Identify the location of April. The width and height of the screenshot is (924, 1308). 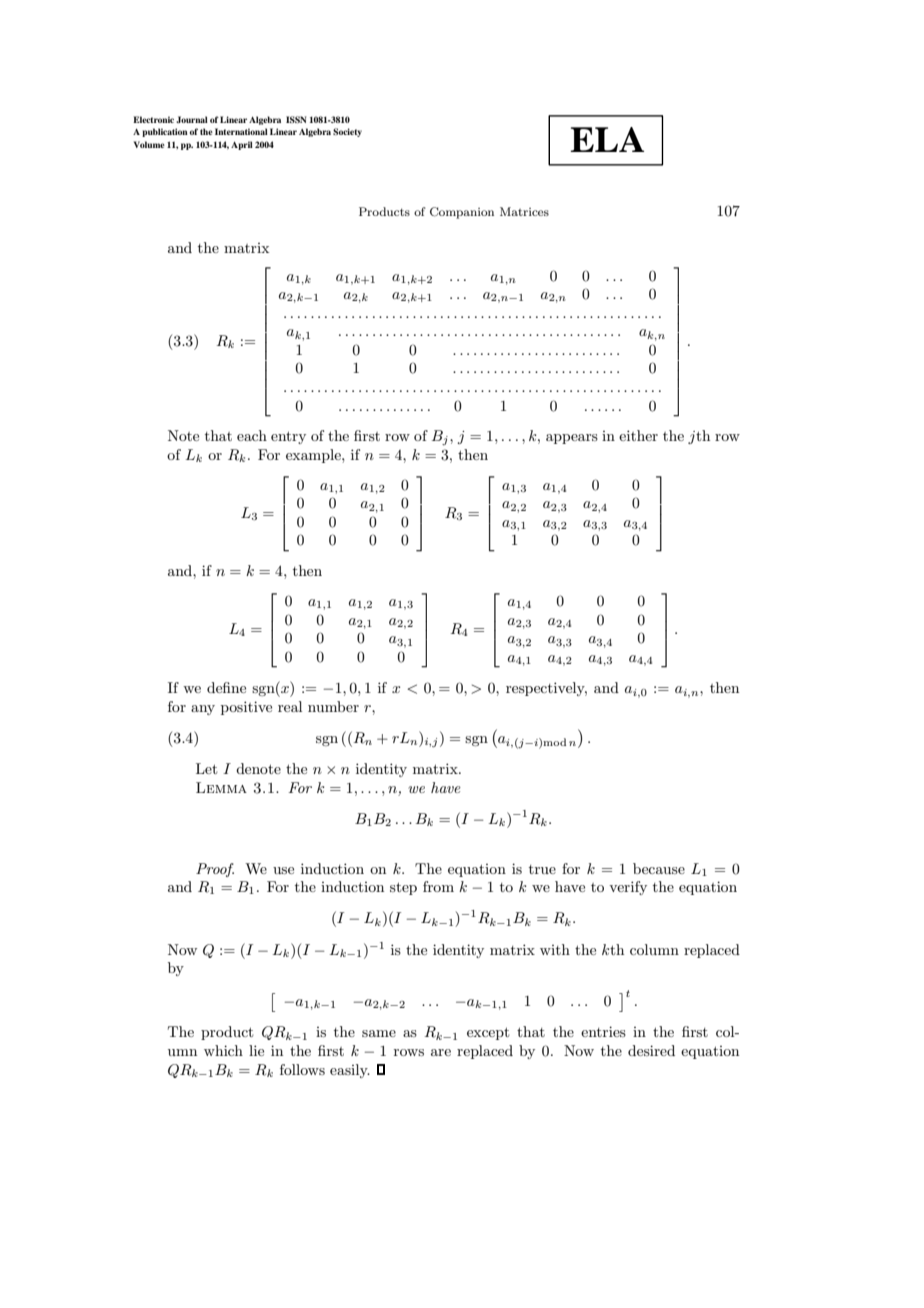
(242, 145).
